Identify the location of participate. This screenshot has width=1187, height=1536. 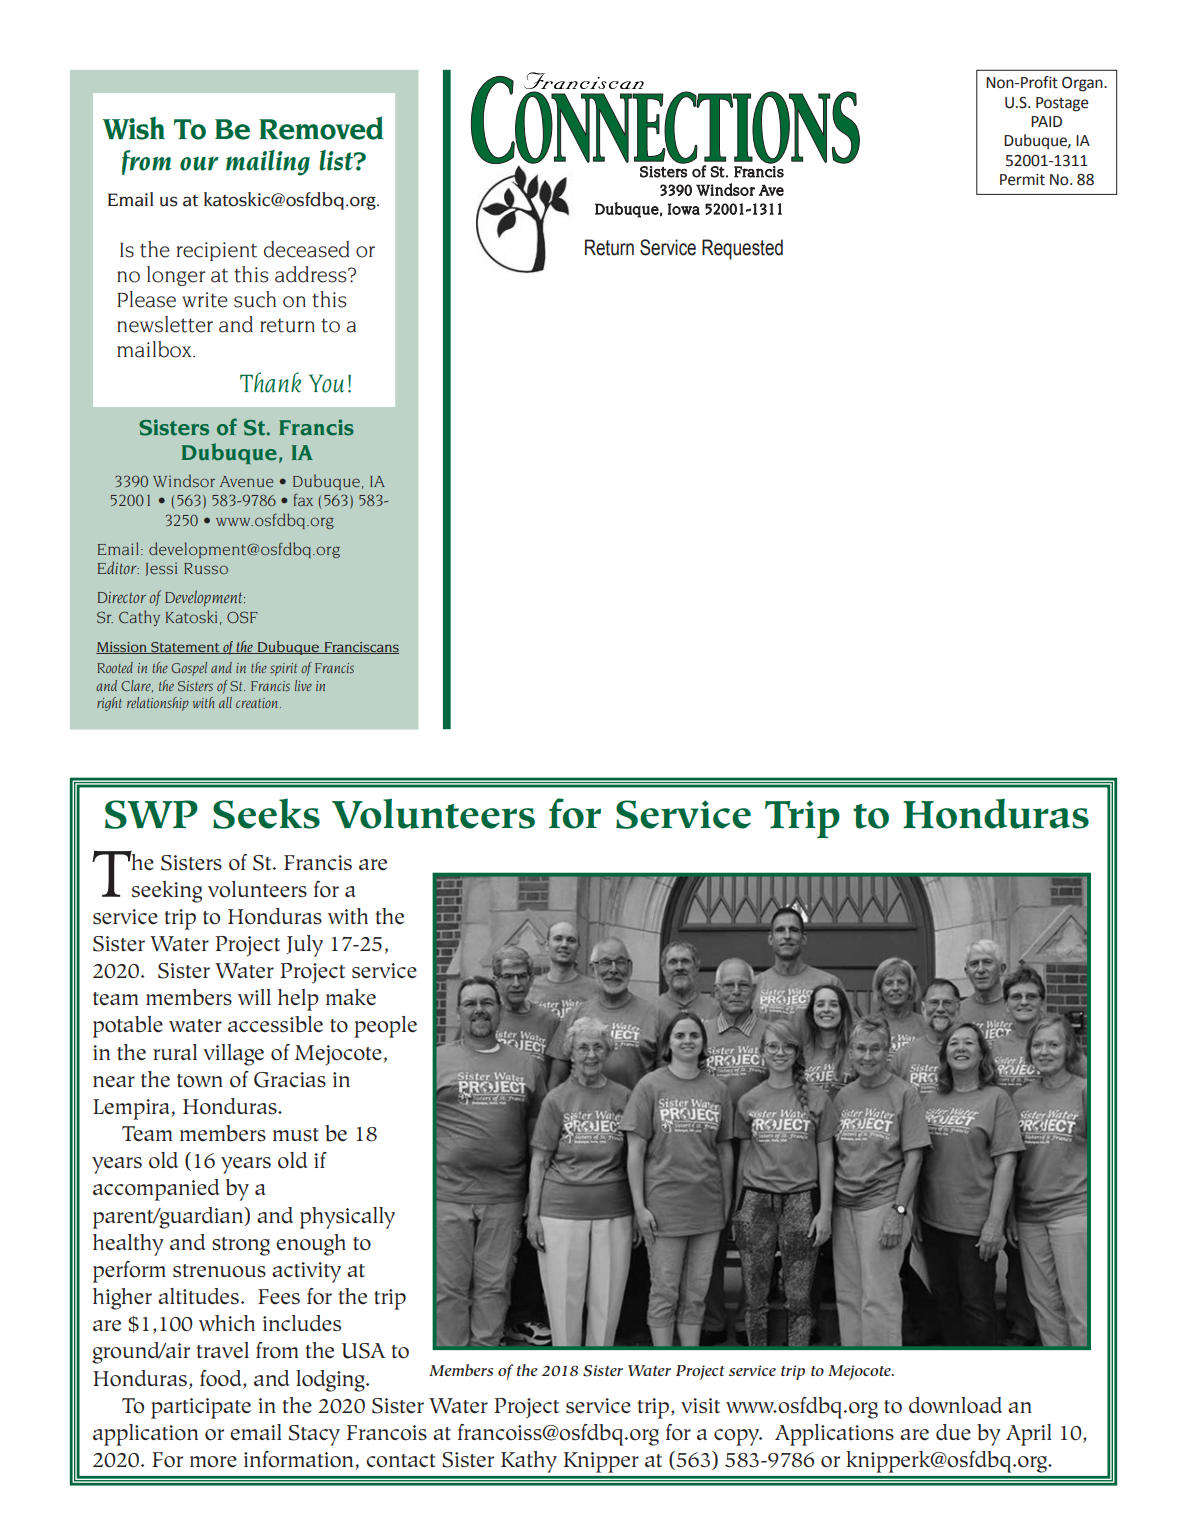
(201, 1408).
